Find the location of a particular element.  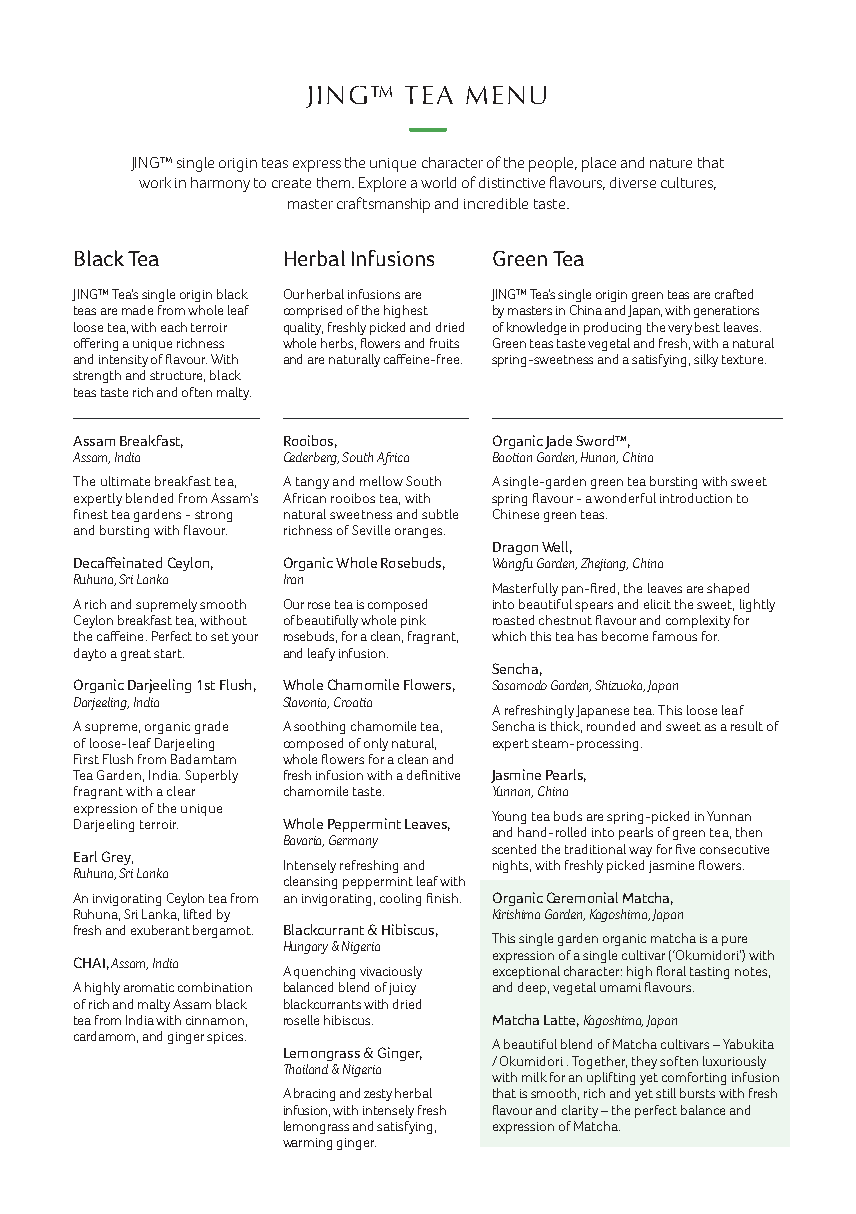

work is located at coordinates (155, 182).
